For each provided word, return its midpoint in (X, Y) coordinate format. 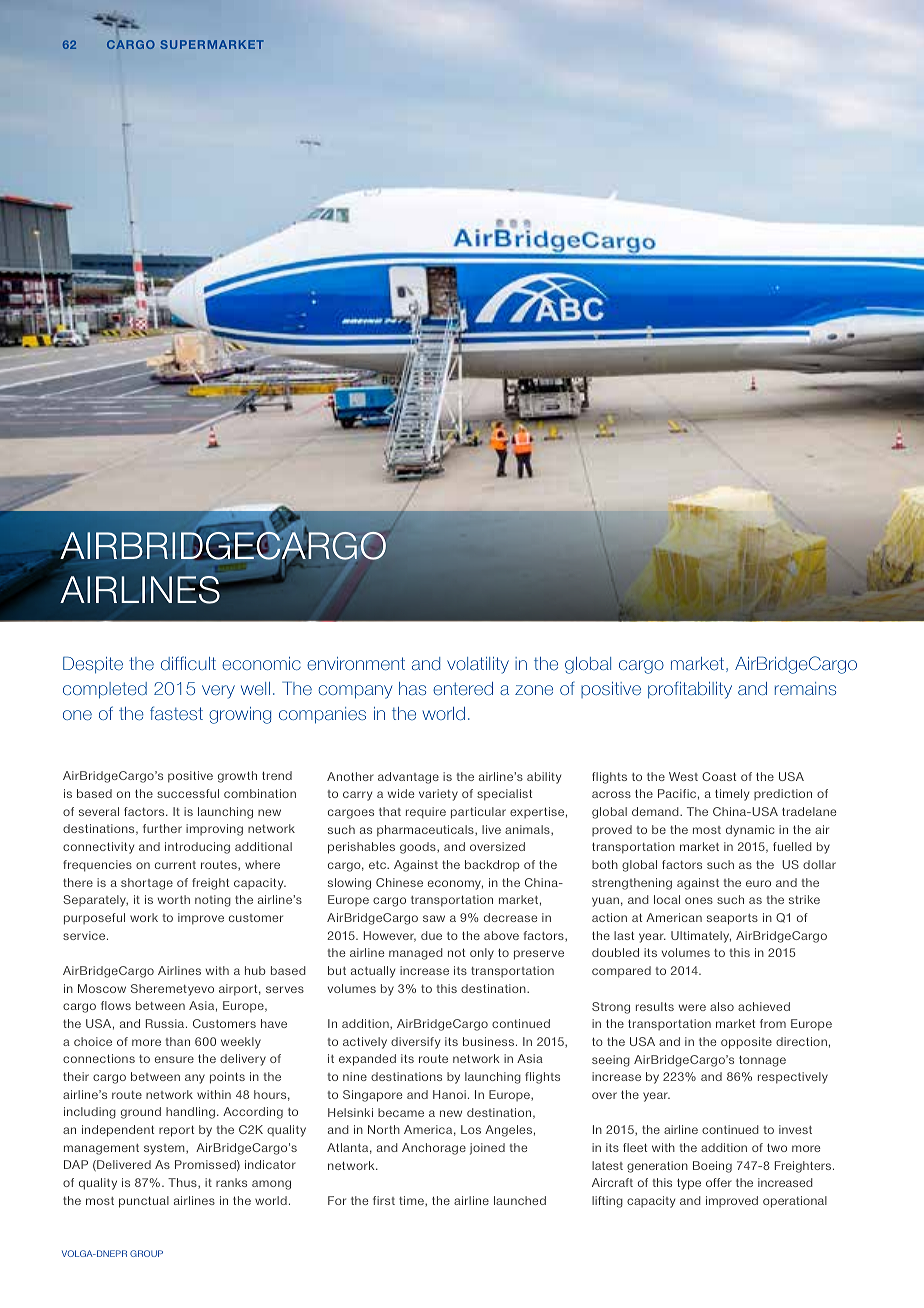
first (384, 1200)
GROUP (146, 1253)
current (175, 865)
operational (795, 1202)
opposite (746, 1043)
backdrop (492, 866)
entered (463, 689)
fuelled (792, 846)
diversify (415, 1043)
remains (805, 689)
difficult (188, 663)
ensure (174, 1059)
